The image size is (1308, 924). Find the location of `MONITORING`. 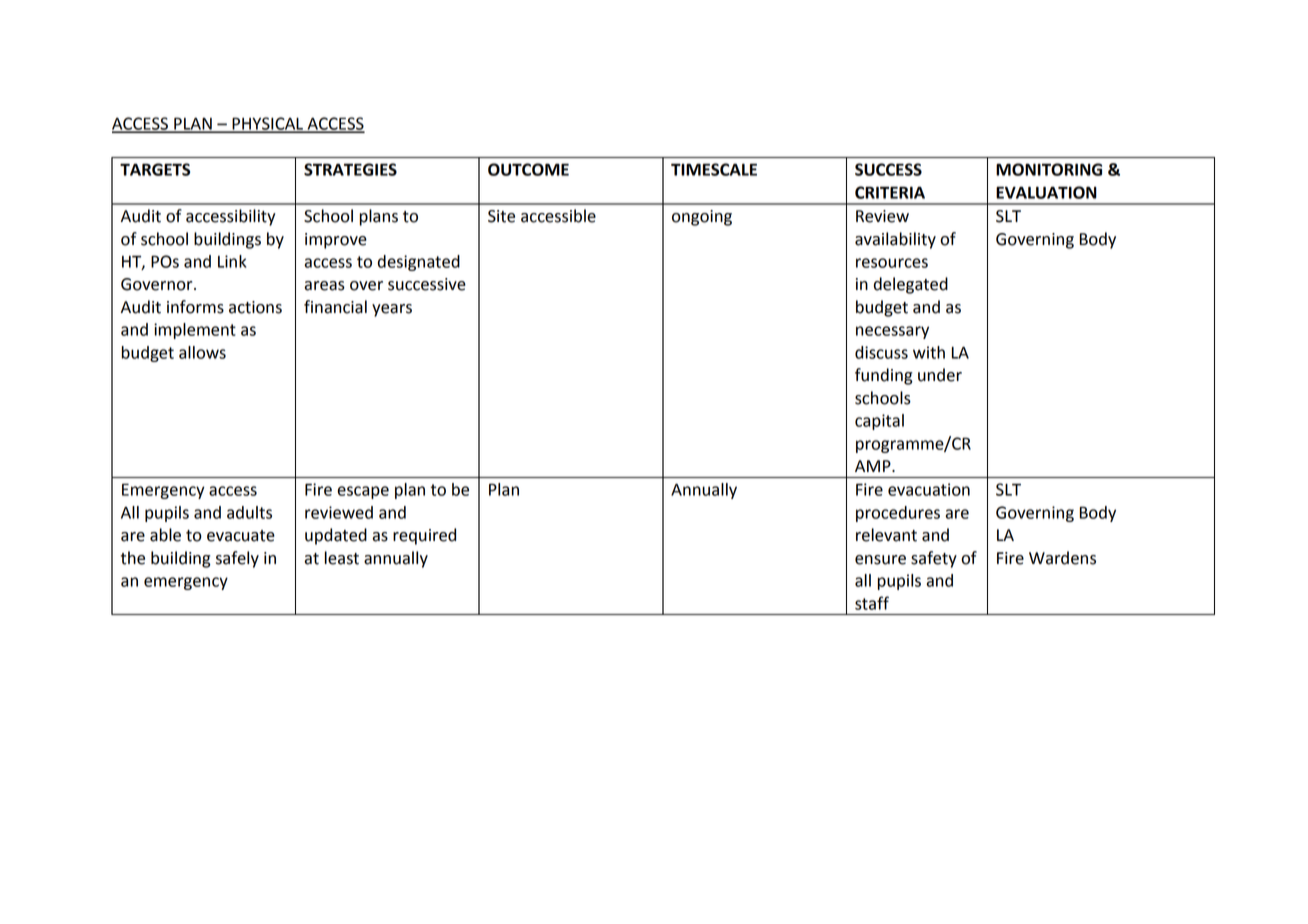

MONITORING is located at coordinates (1049, 169).
